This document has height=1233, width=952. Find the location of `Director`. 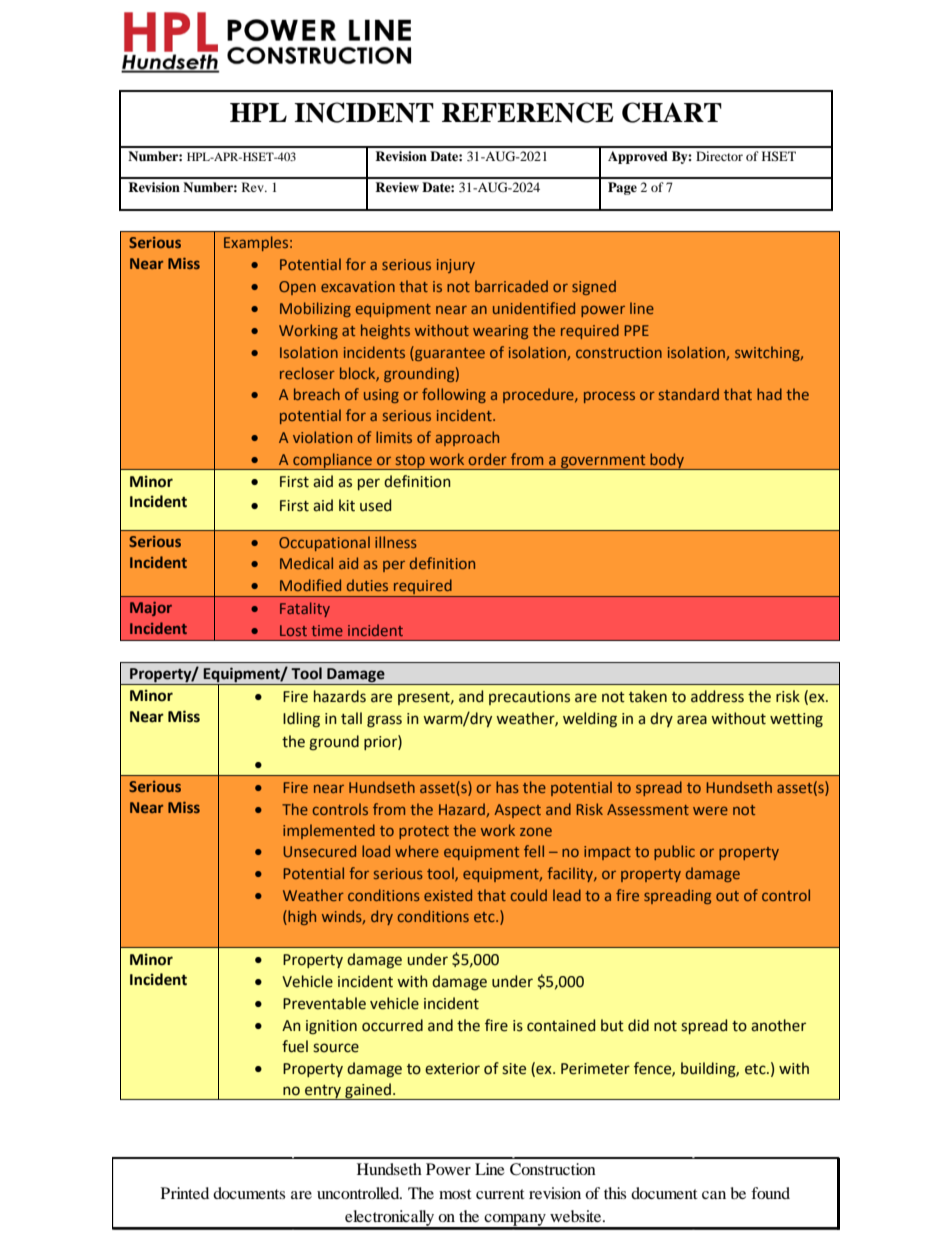

Director is located at coordinates (719, 156).
